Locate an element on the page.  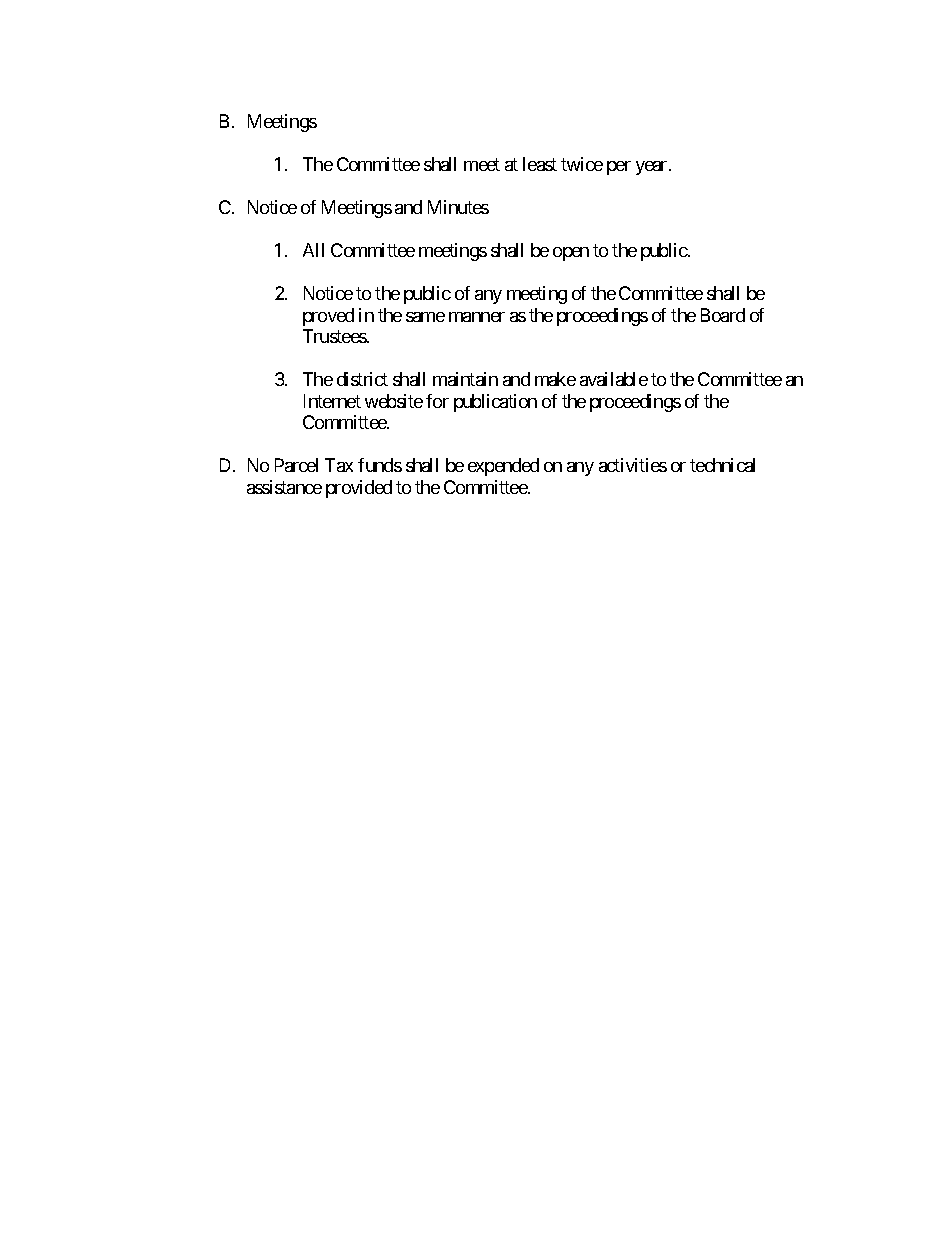
provided is located at coordinates (359, 489).
